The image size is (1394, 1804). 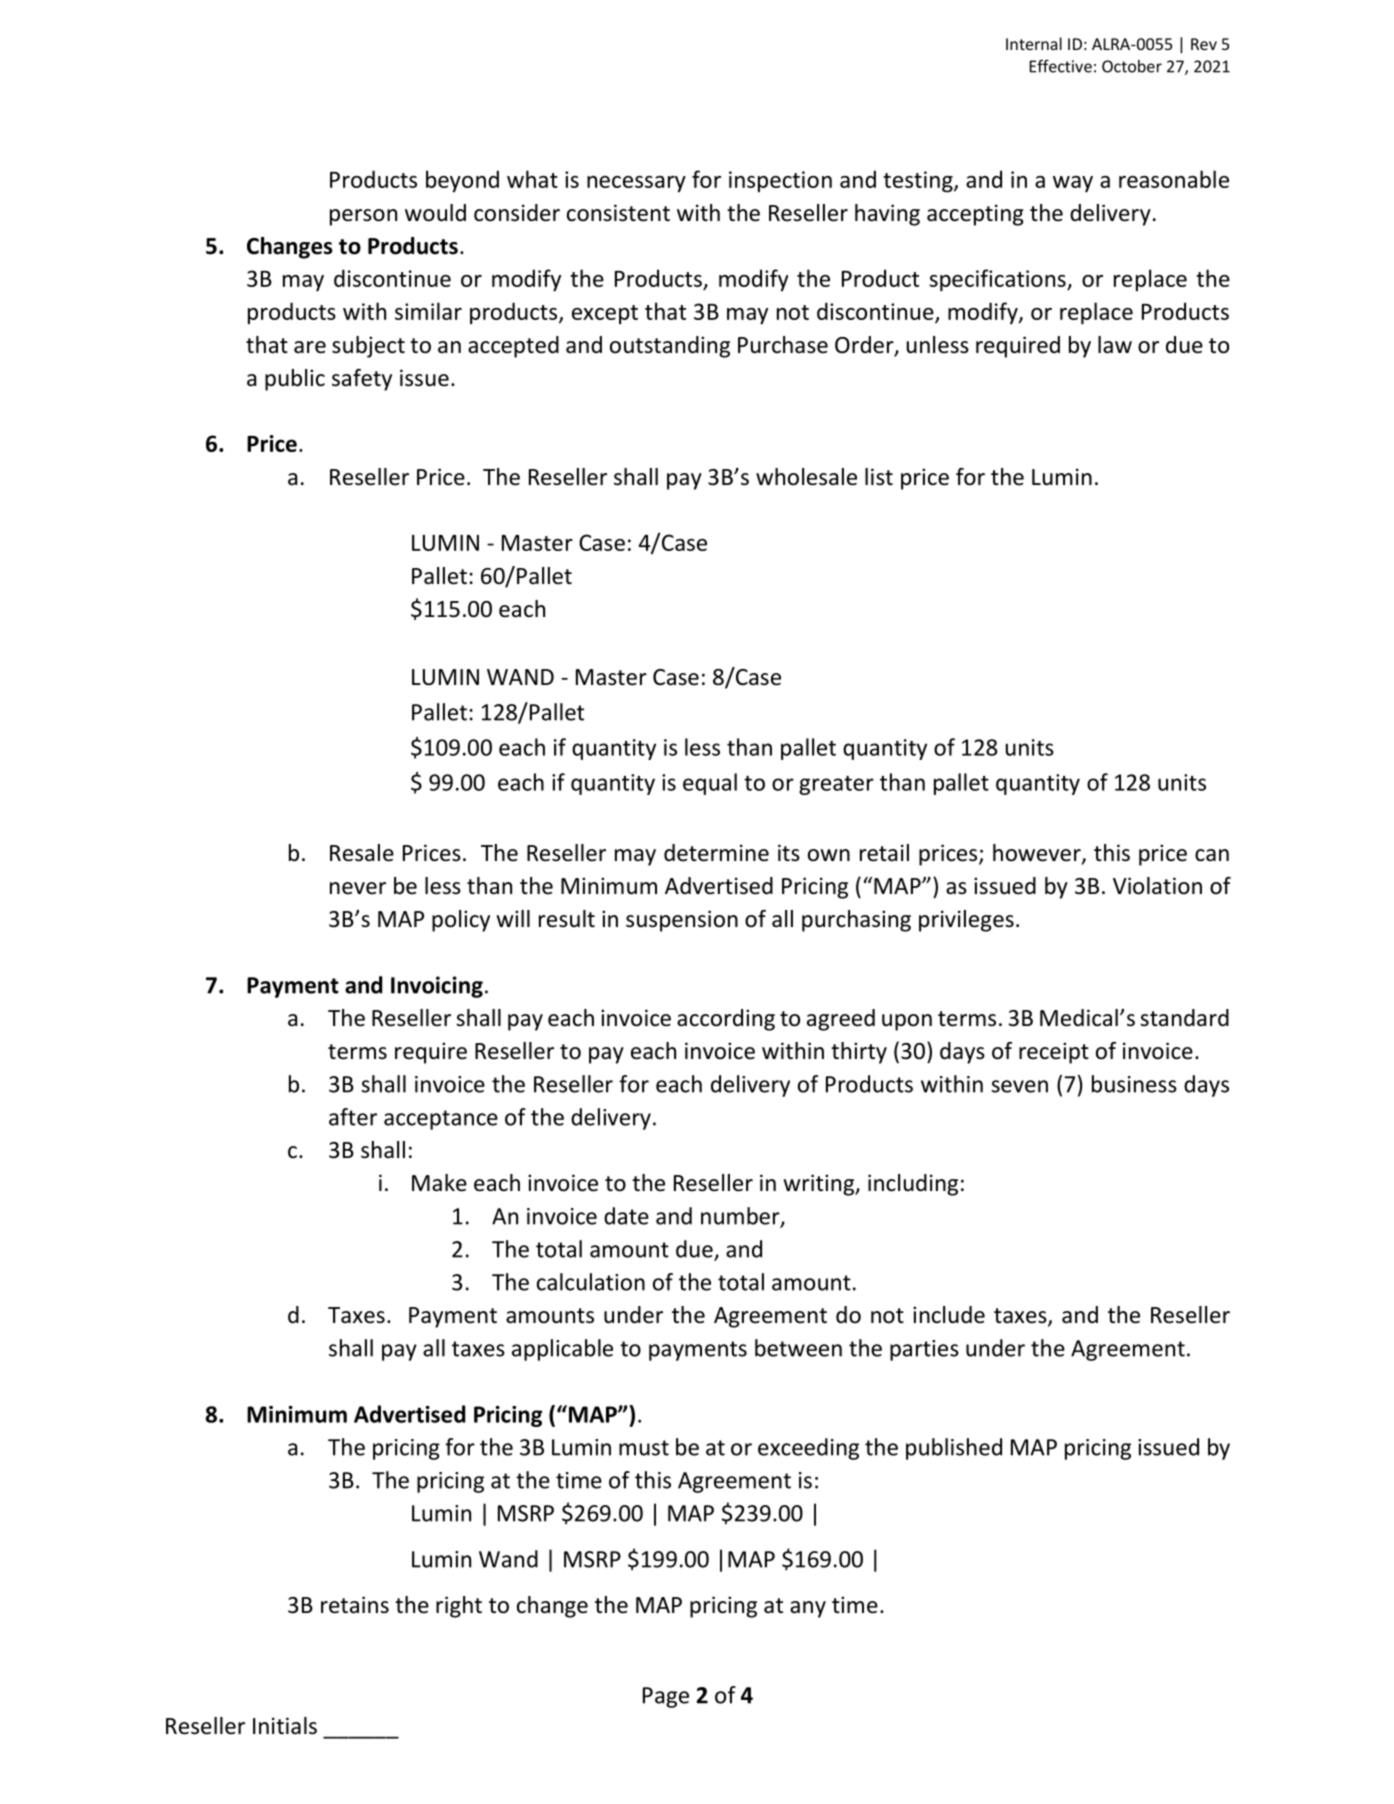 I want to click on retains, so click(x=355, y=1605).
